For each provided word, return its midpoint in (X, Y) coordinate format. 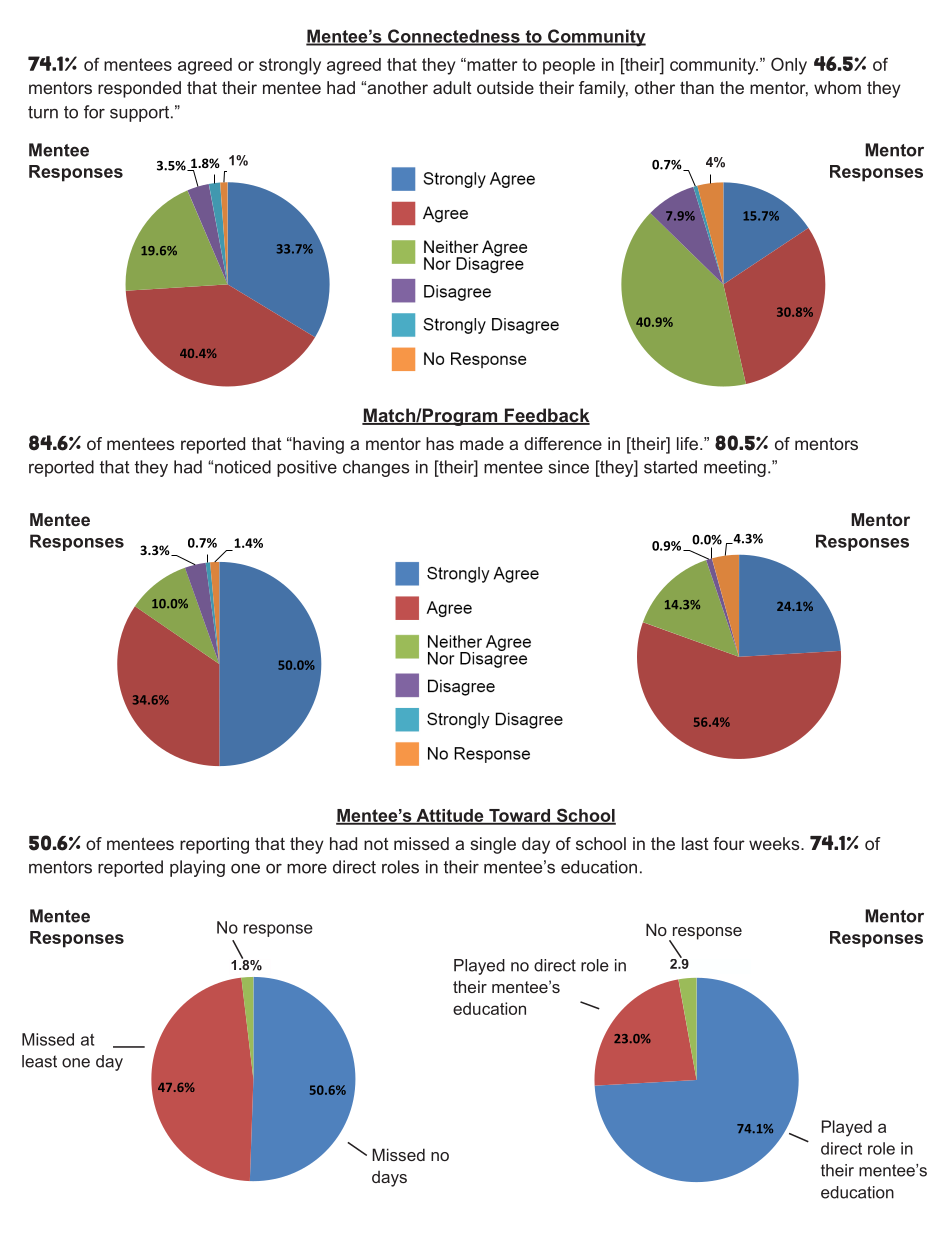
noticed (243, 467)
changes (376, 468)
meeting (735, 468)
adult (452, 87)
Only (789, 66)
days (389, 1179)
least (39, 1061)
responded (139, 89)
